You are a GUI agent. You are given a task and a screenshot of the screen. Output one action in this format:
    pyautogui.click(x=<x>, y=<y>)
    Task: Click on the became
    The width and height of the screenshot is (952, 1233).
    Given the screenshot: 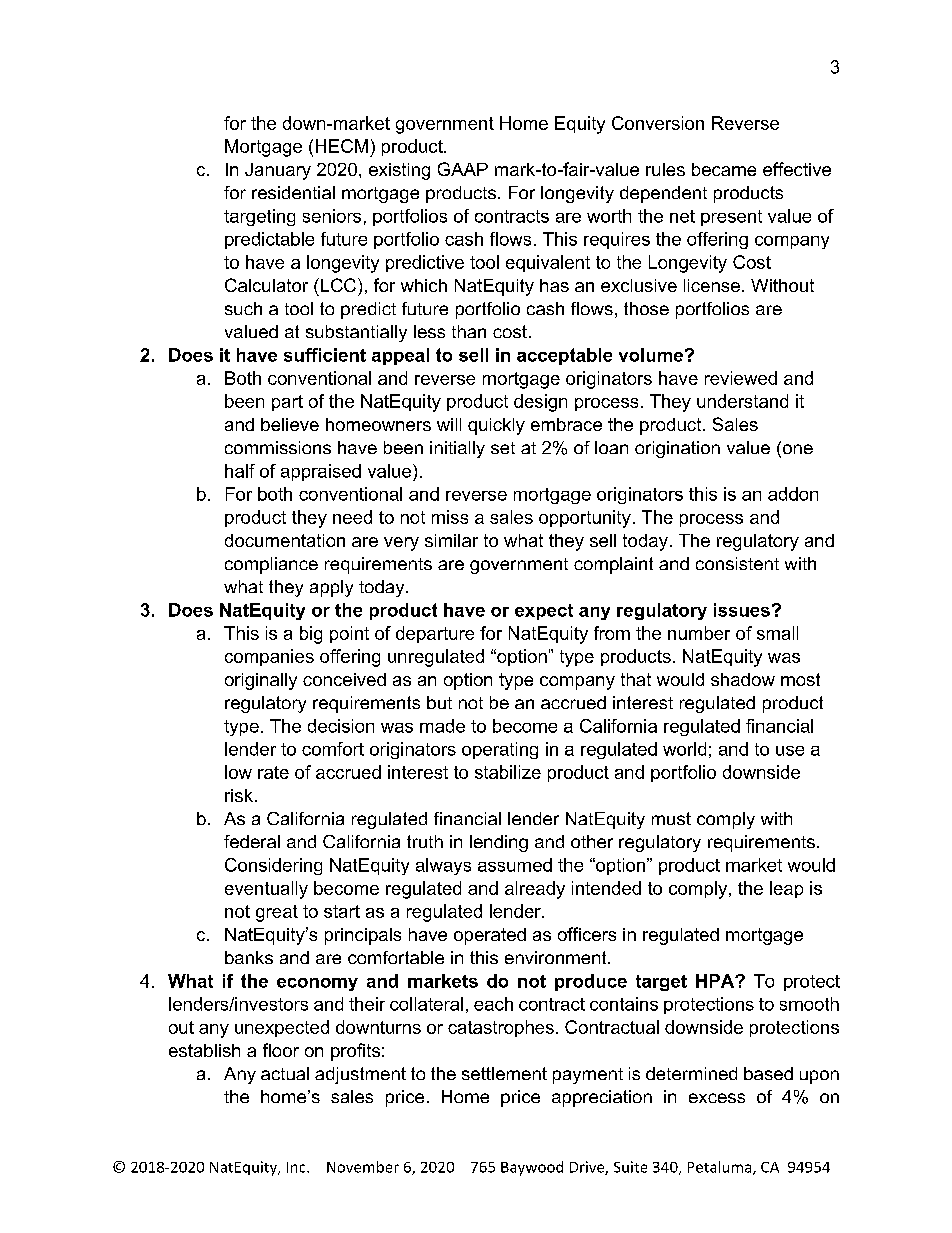 What is the action you would take?
    pyautogui.click(x=724, y=169)
